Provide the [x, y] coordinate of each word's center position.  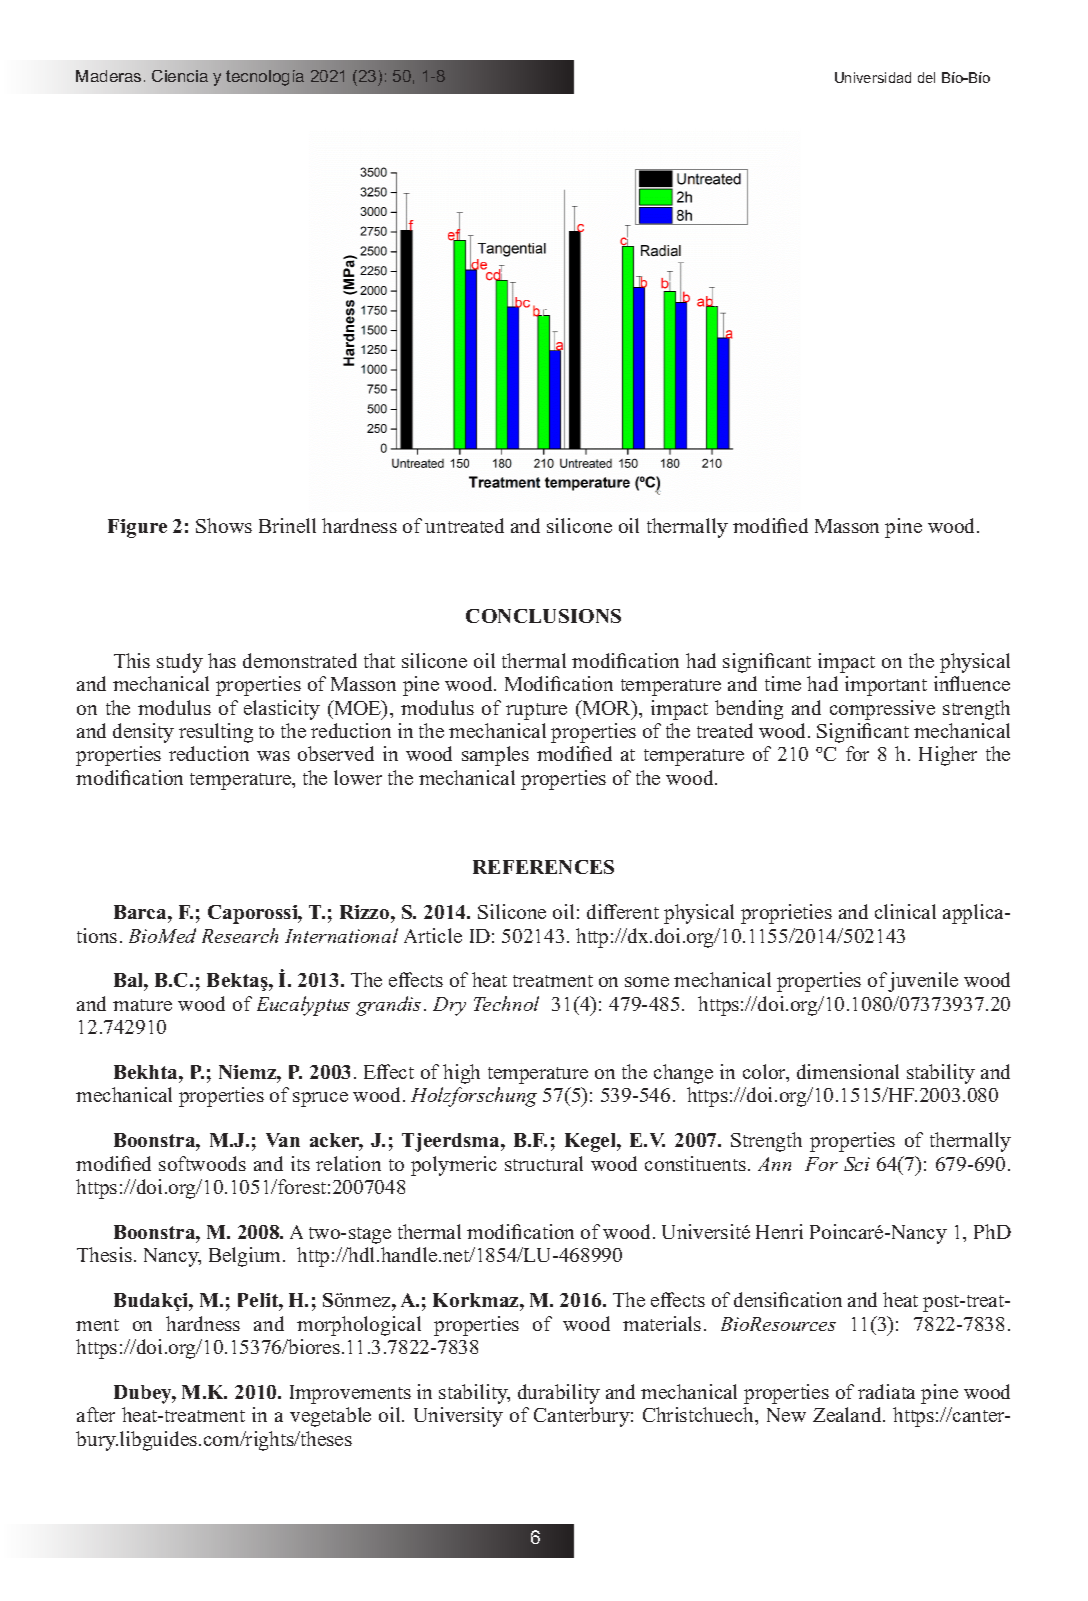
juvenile [923, 982]
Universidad [873, 77]
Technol [506, 1003]
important [886, 686]
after [96, 1414]
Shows [224, 525]
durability [559, 1394]
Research [240, 935]
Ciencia [180, 76]
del [926, 77]
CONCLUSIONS [543, 616]
